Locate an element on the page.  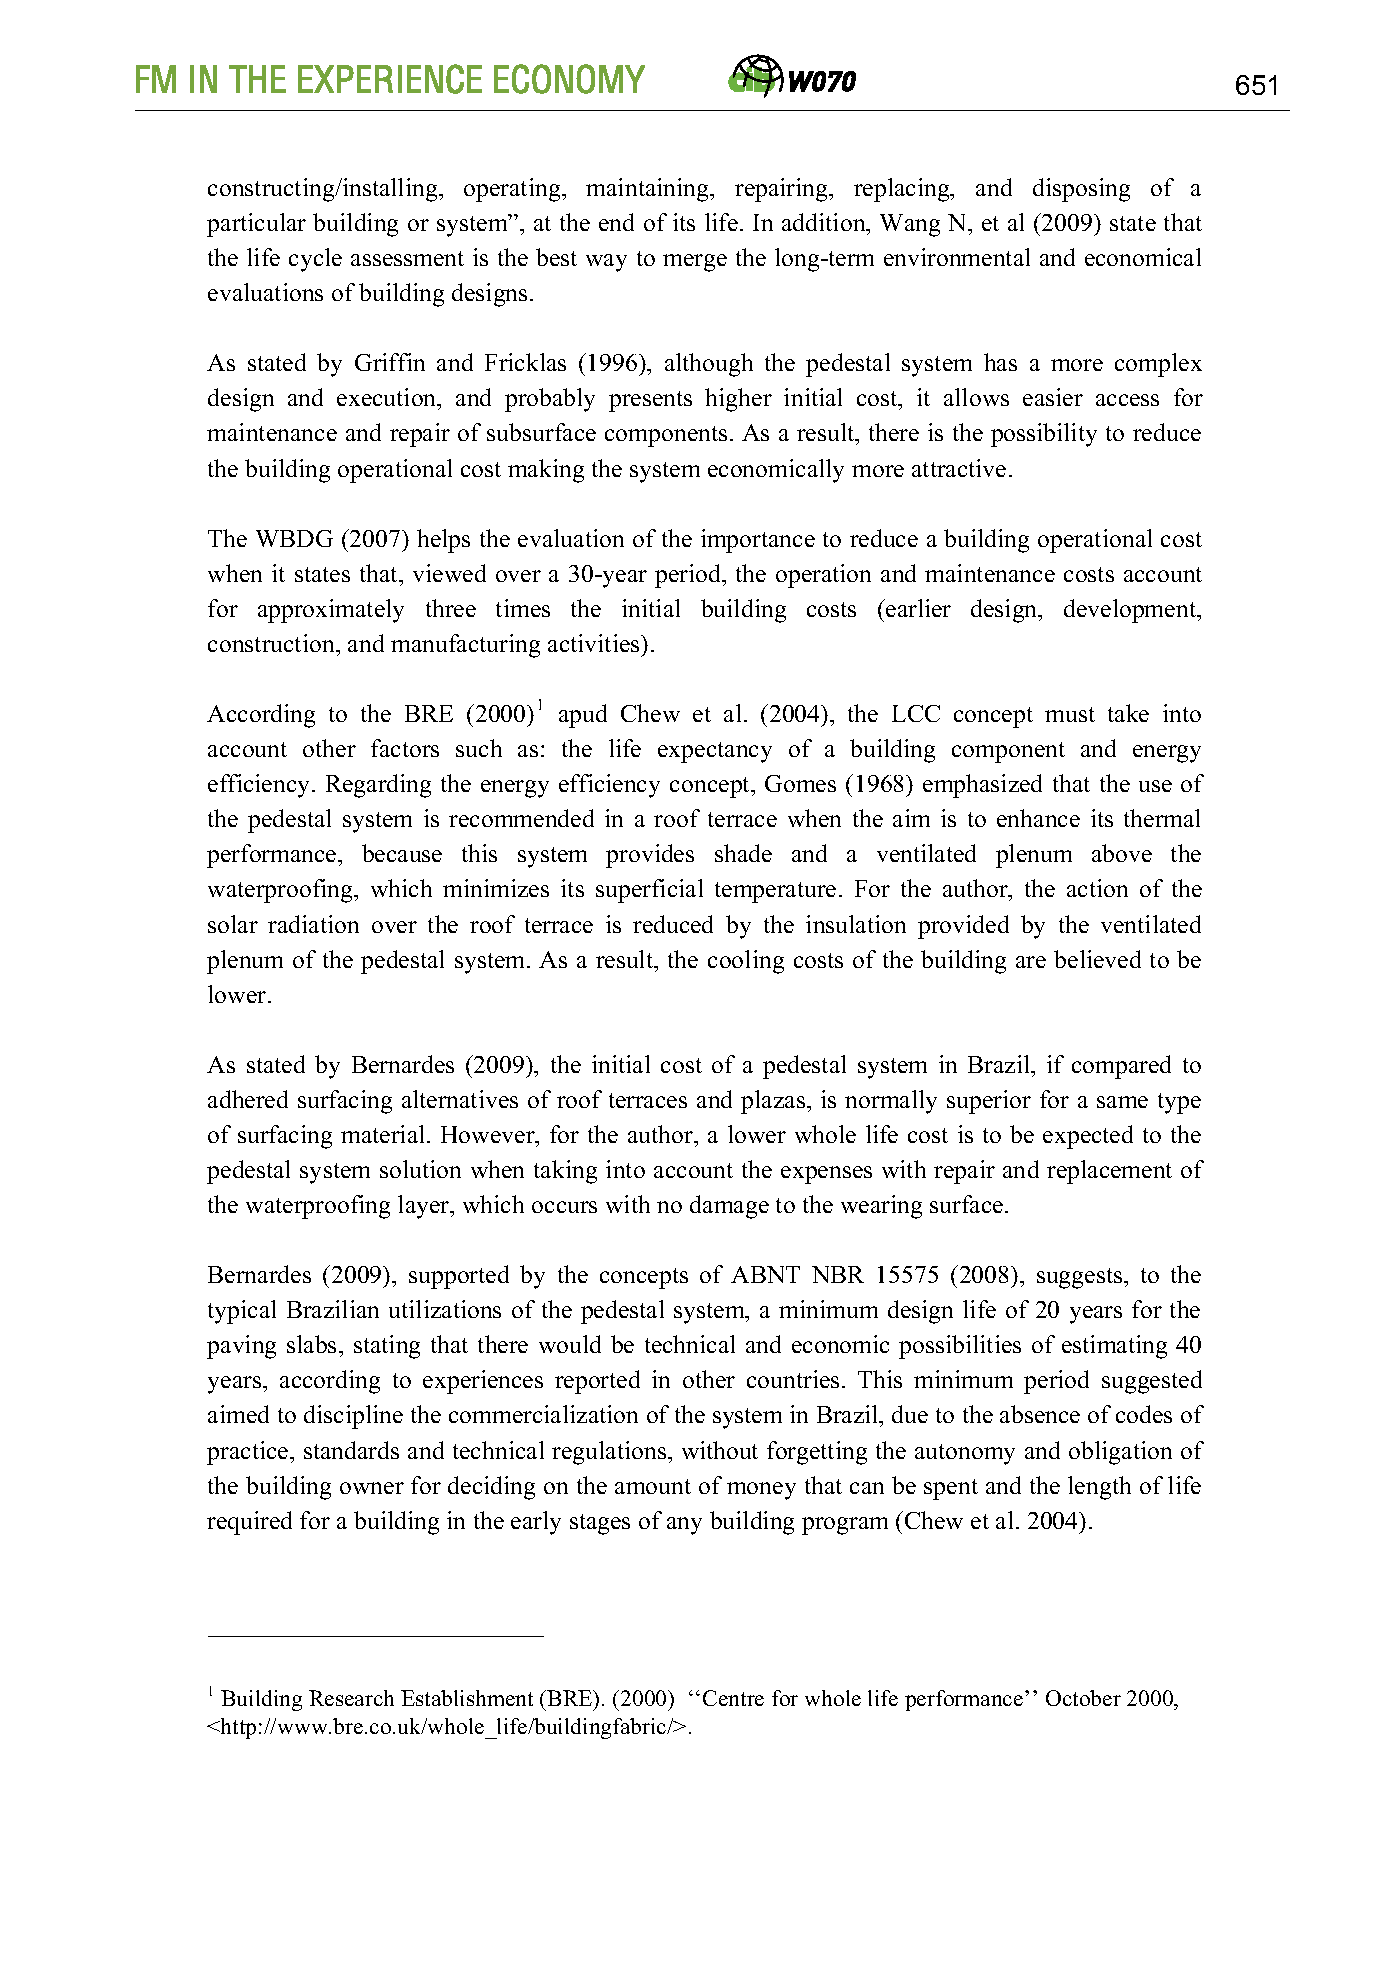
Research is located at coordinates (351, 1698).
